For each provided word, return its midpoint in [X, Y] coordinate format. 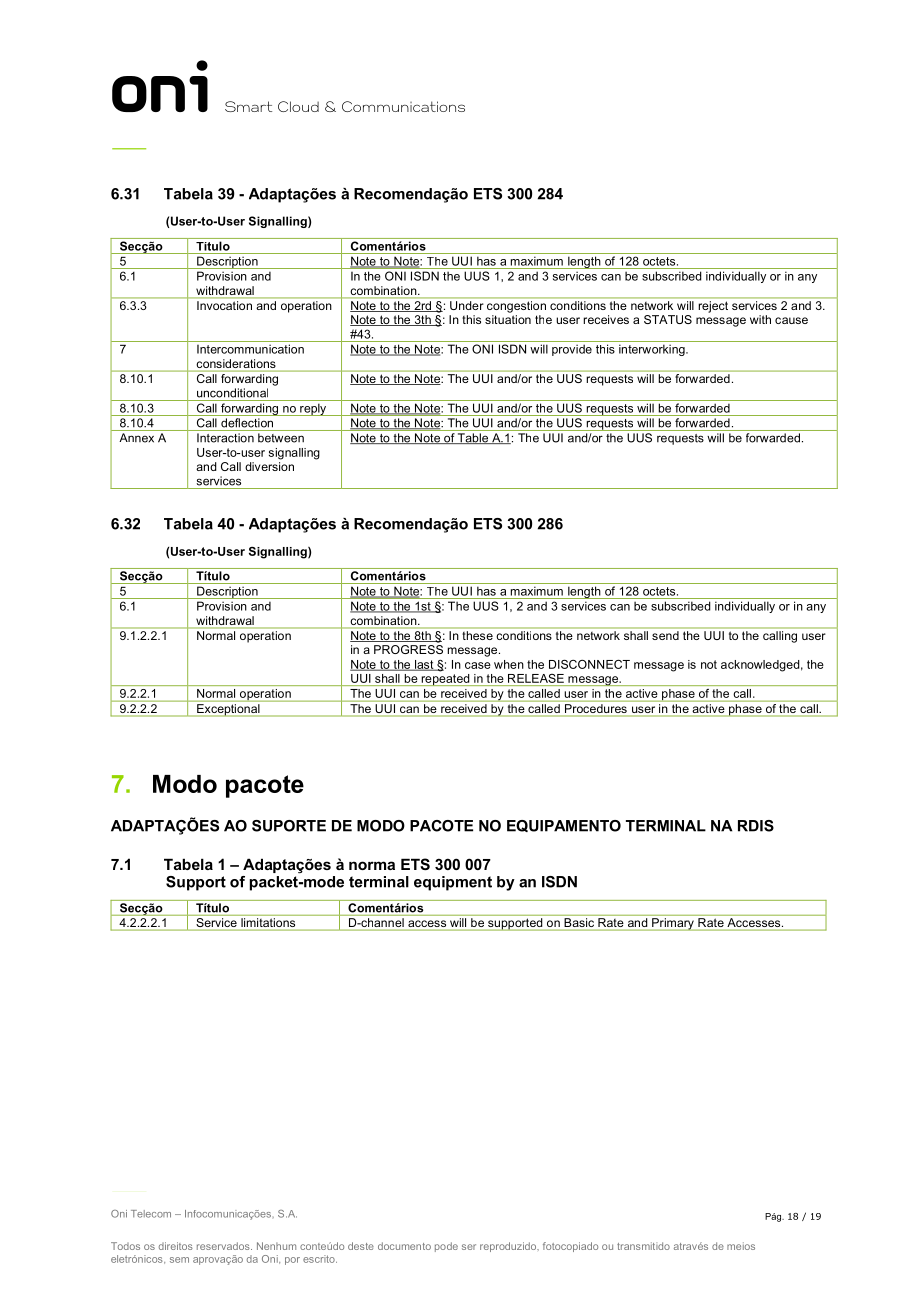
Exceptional [228, 710]
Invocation [224, 305]
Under [466, 305]
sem [179, 1260]
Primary [673, 924]
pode [446, 1247]
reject [713, 307]
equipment [453, 883]
